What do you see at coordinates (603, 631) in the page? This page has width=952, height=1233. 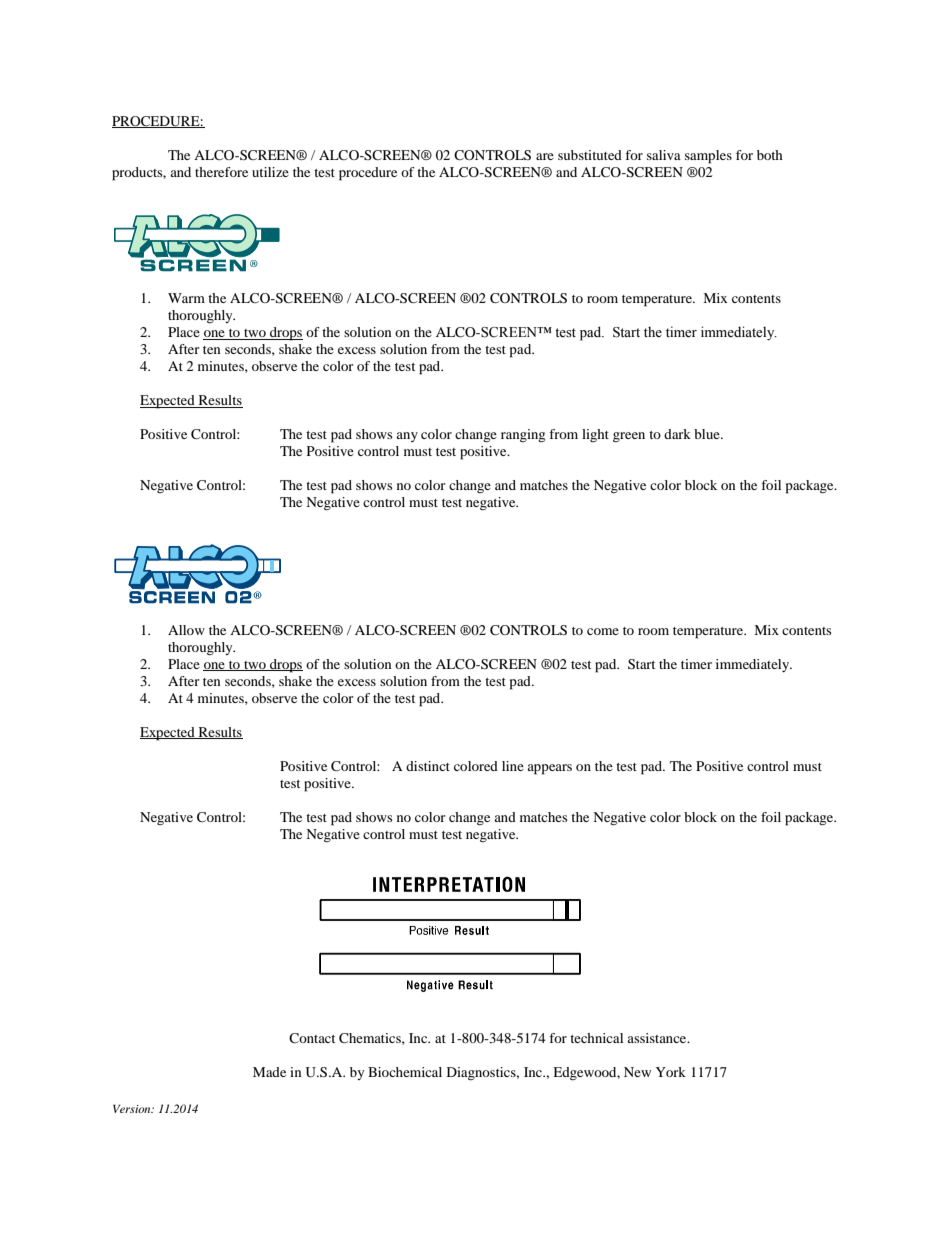 I see `come` at bounding box center [603, 631].
